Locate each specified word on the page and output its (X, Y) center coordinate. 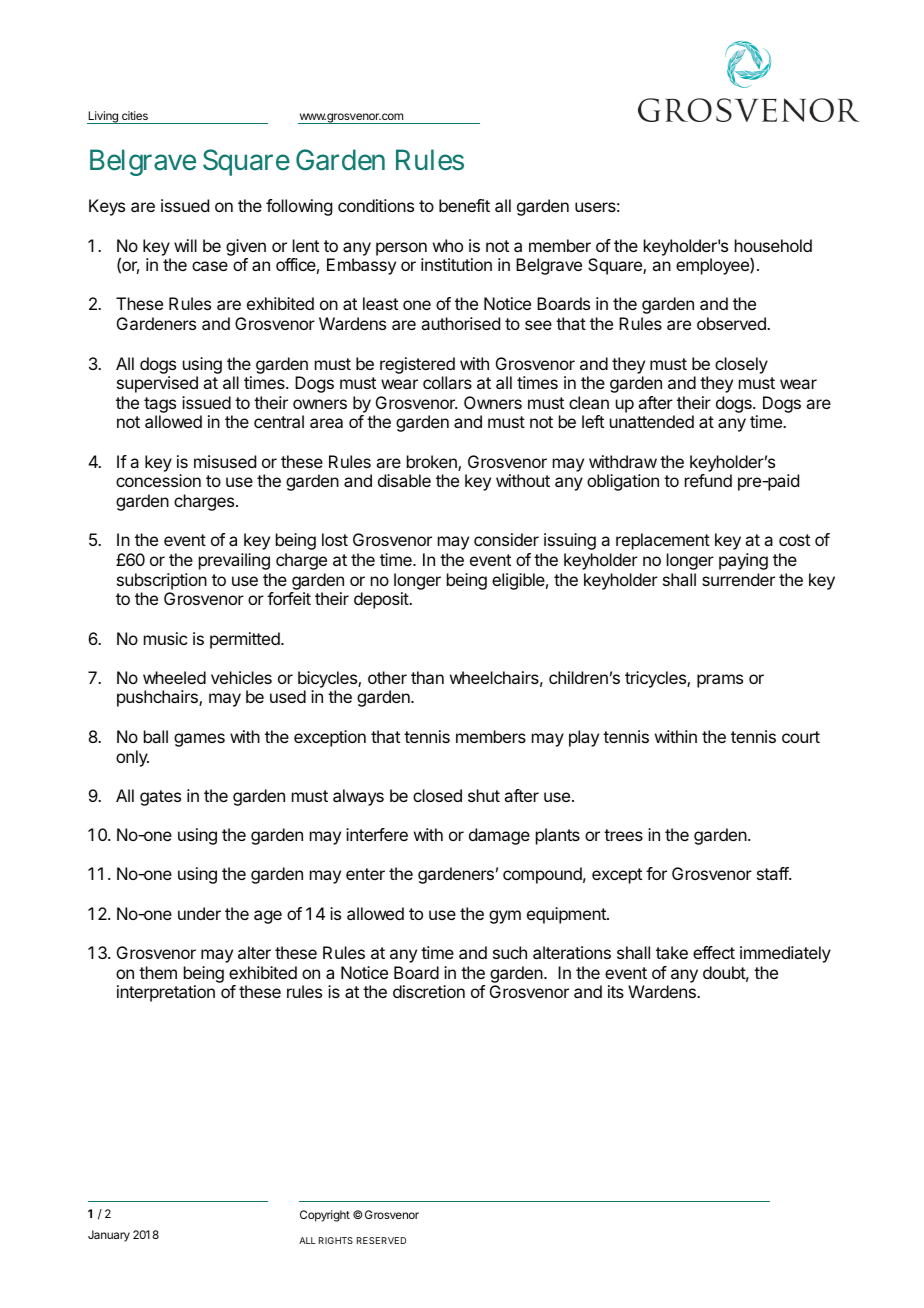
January (109, 1236)
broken (433, 463)
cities (135, 115)
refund (708, 480)
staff (773, 873)
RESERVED (381, 1240)
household (773, 245)
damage (499, 836)
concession (158, 480)
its (616, 991)
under (199, 913)
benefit (464, 205)
